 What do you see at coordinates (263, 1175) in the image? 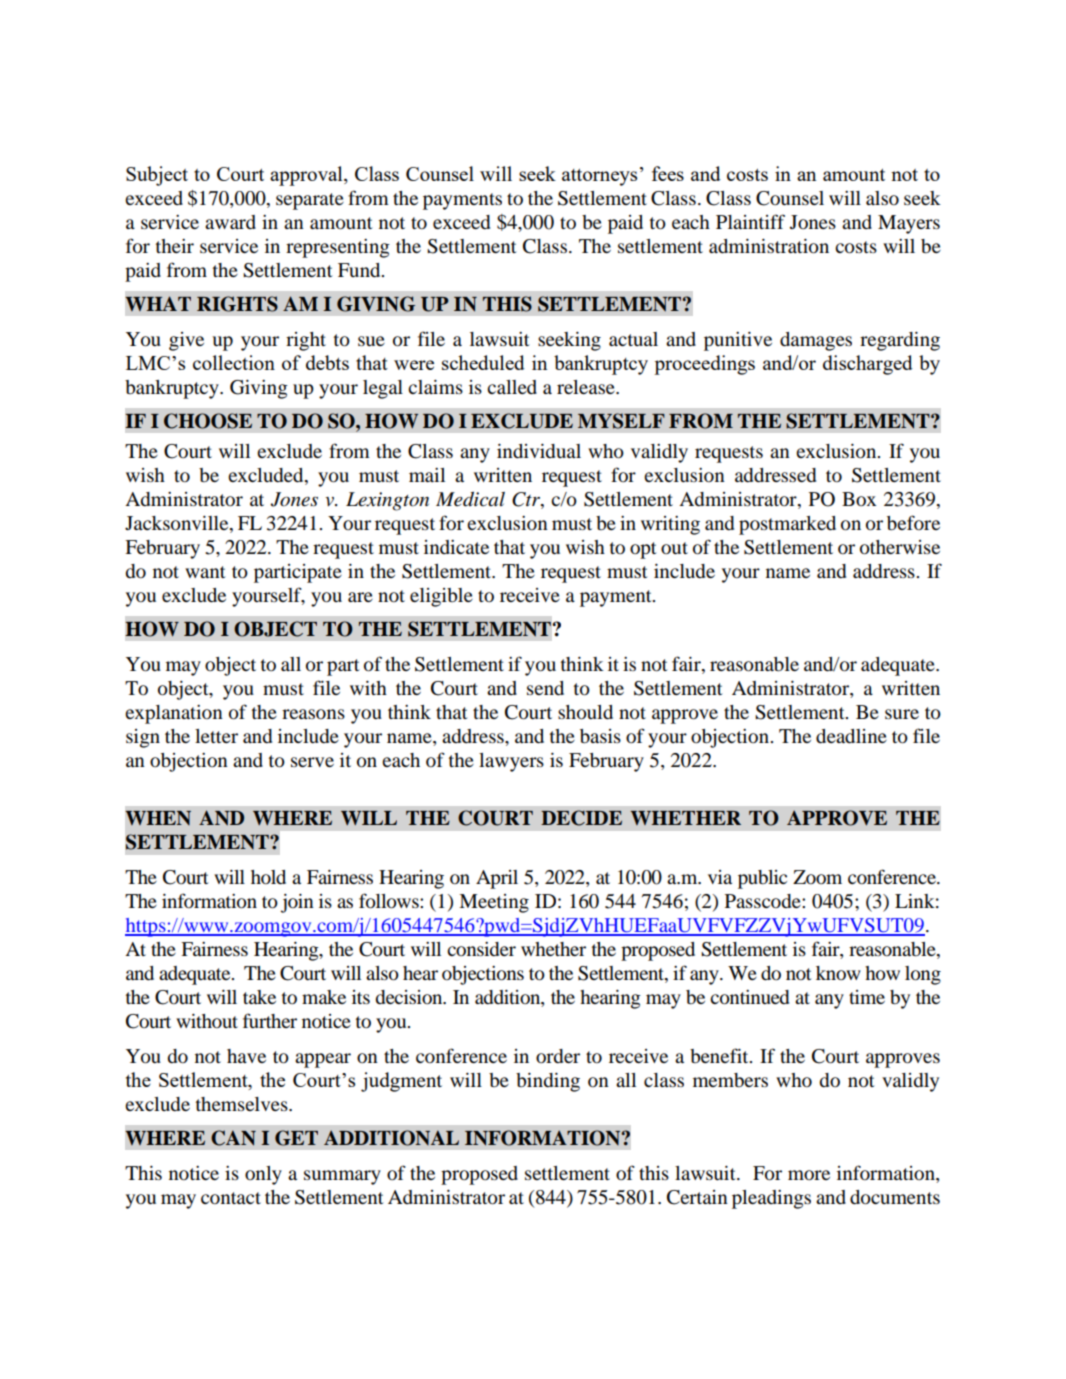
I see `only` at bounding box center [263, 1175].
